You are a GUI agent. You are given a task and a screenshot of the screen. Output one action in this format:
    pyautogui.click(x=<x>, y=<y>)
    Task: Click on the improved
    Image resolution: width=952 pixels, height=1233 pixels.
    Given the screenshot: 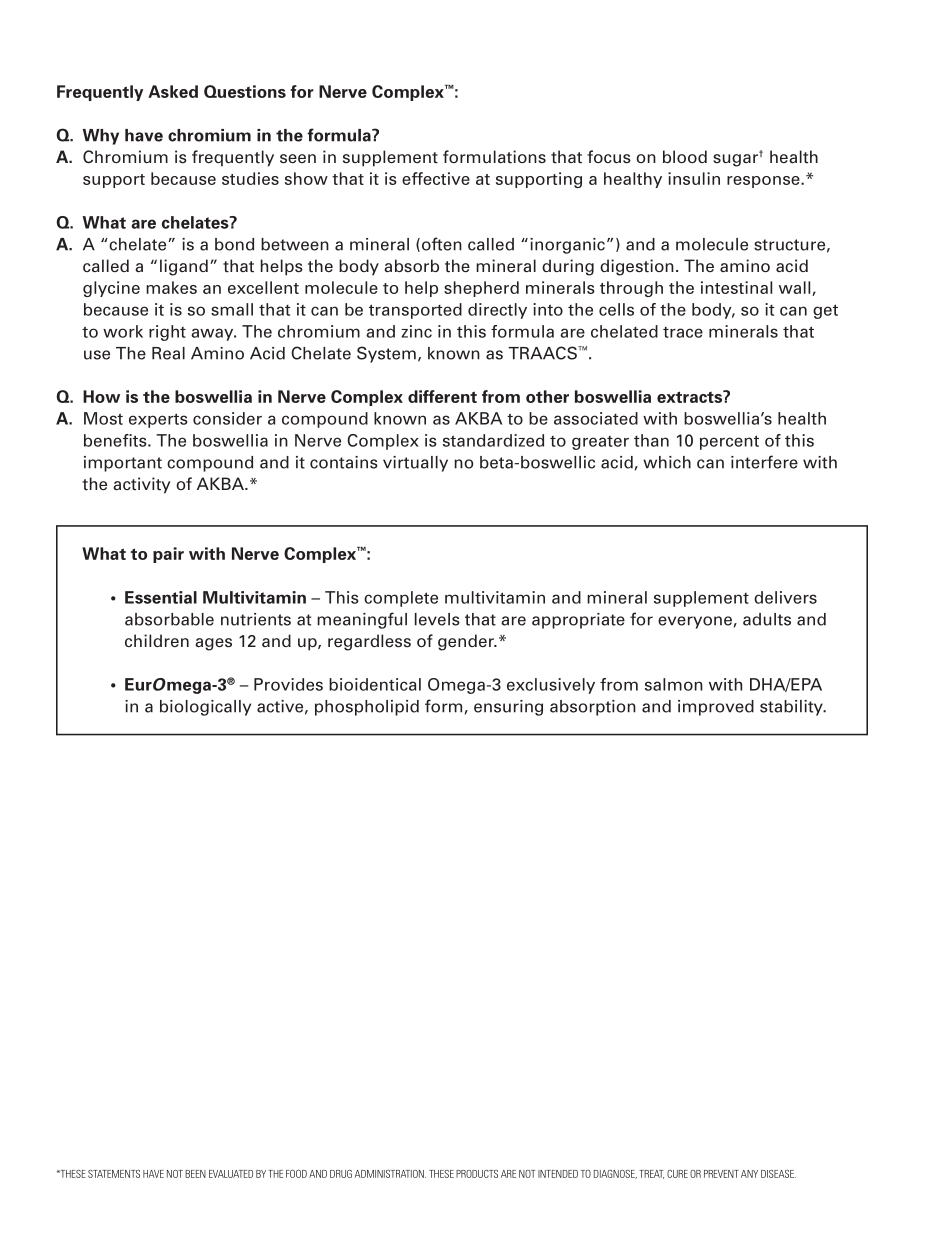 What is the action you would take?
    pyautogui.click(x=716, y=708)
